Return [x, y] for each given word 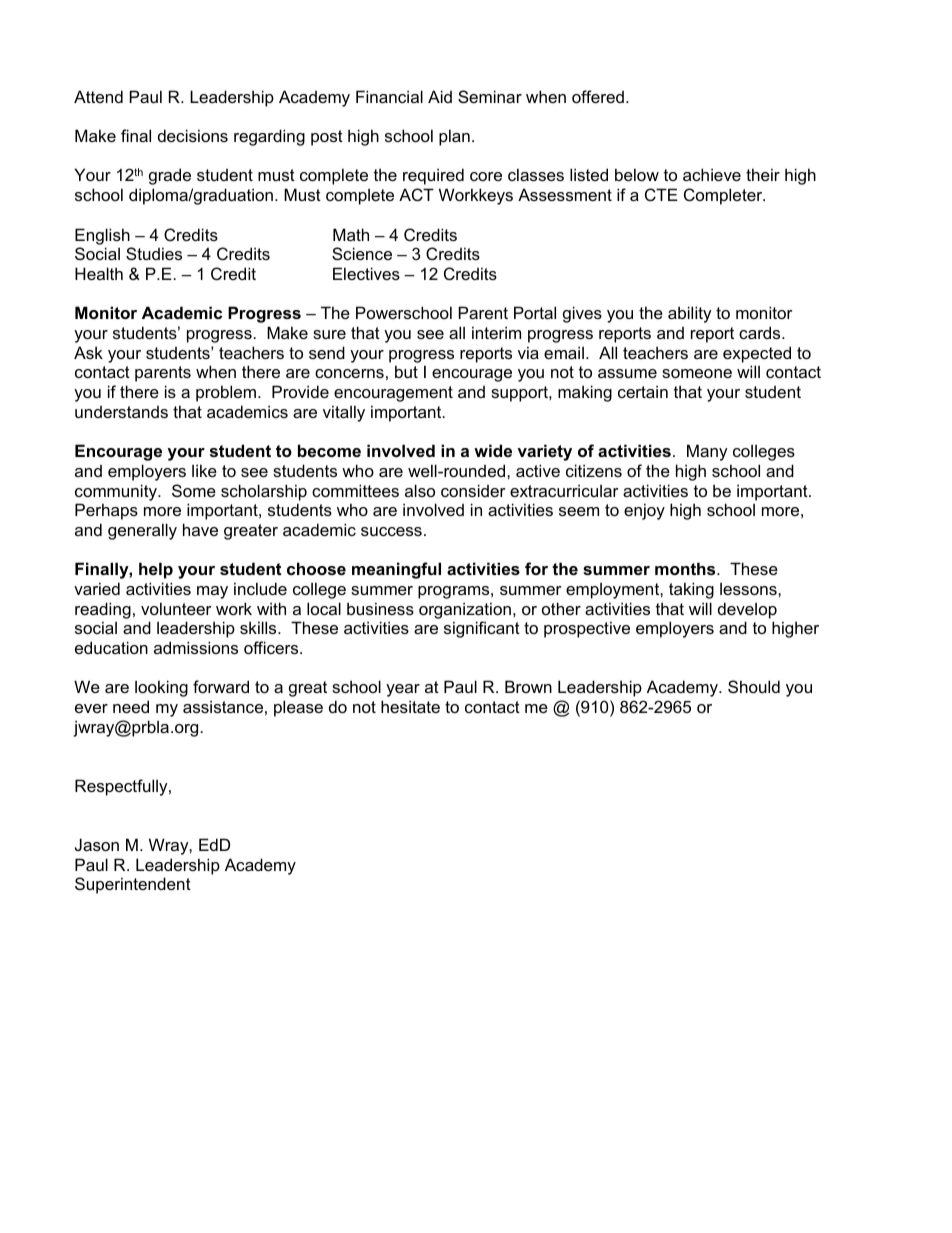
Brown [528, 686]
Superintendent [133, 885]
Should [754, 686]
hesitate [410, 706]
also [420, 490]
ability [690, 314]
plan [454, 137]
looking [161, 688]
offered [598, 96]
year [403, 690]
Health [99, 273]
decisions [193, 135]
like [204, 470]
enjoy [644, 511]
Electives [366, 273]
